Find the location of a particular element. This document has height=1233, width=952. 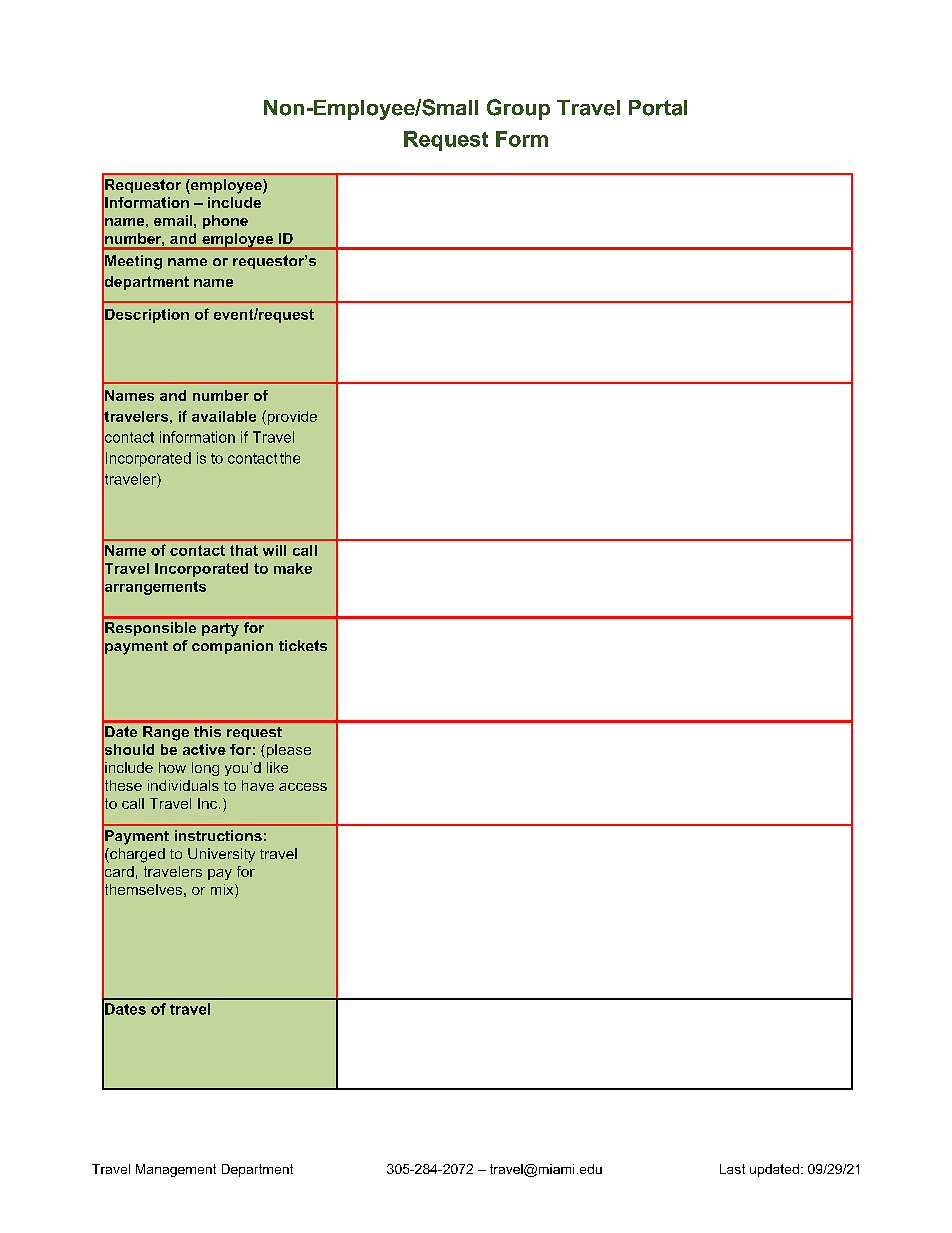

like is located at coordinates (277, 767).
